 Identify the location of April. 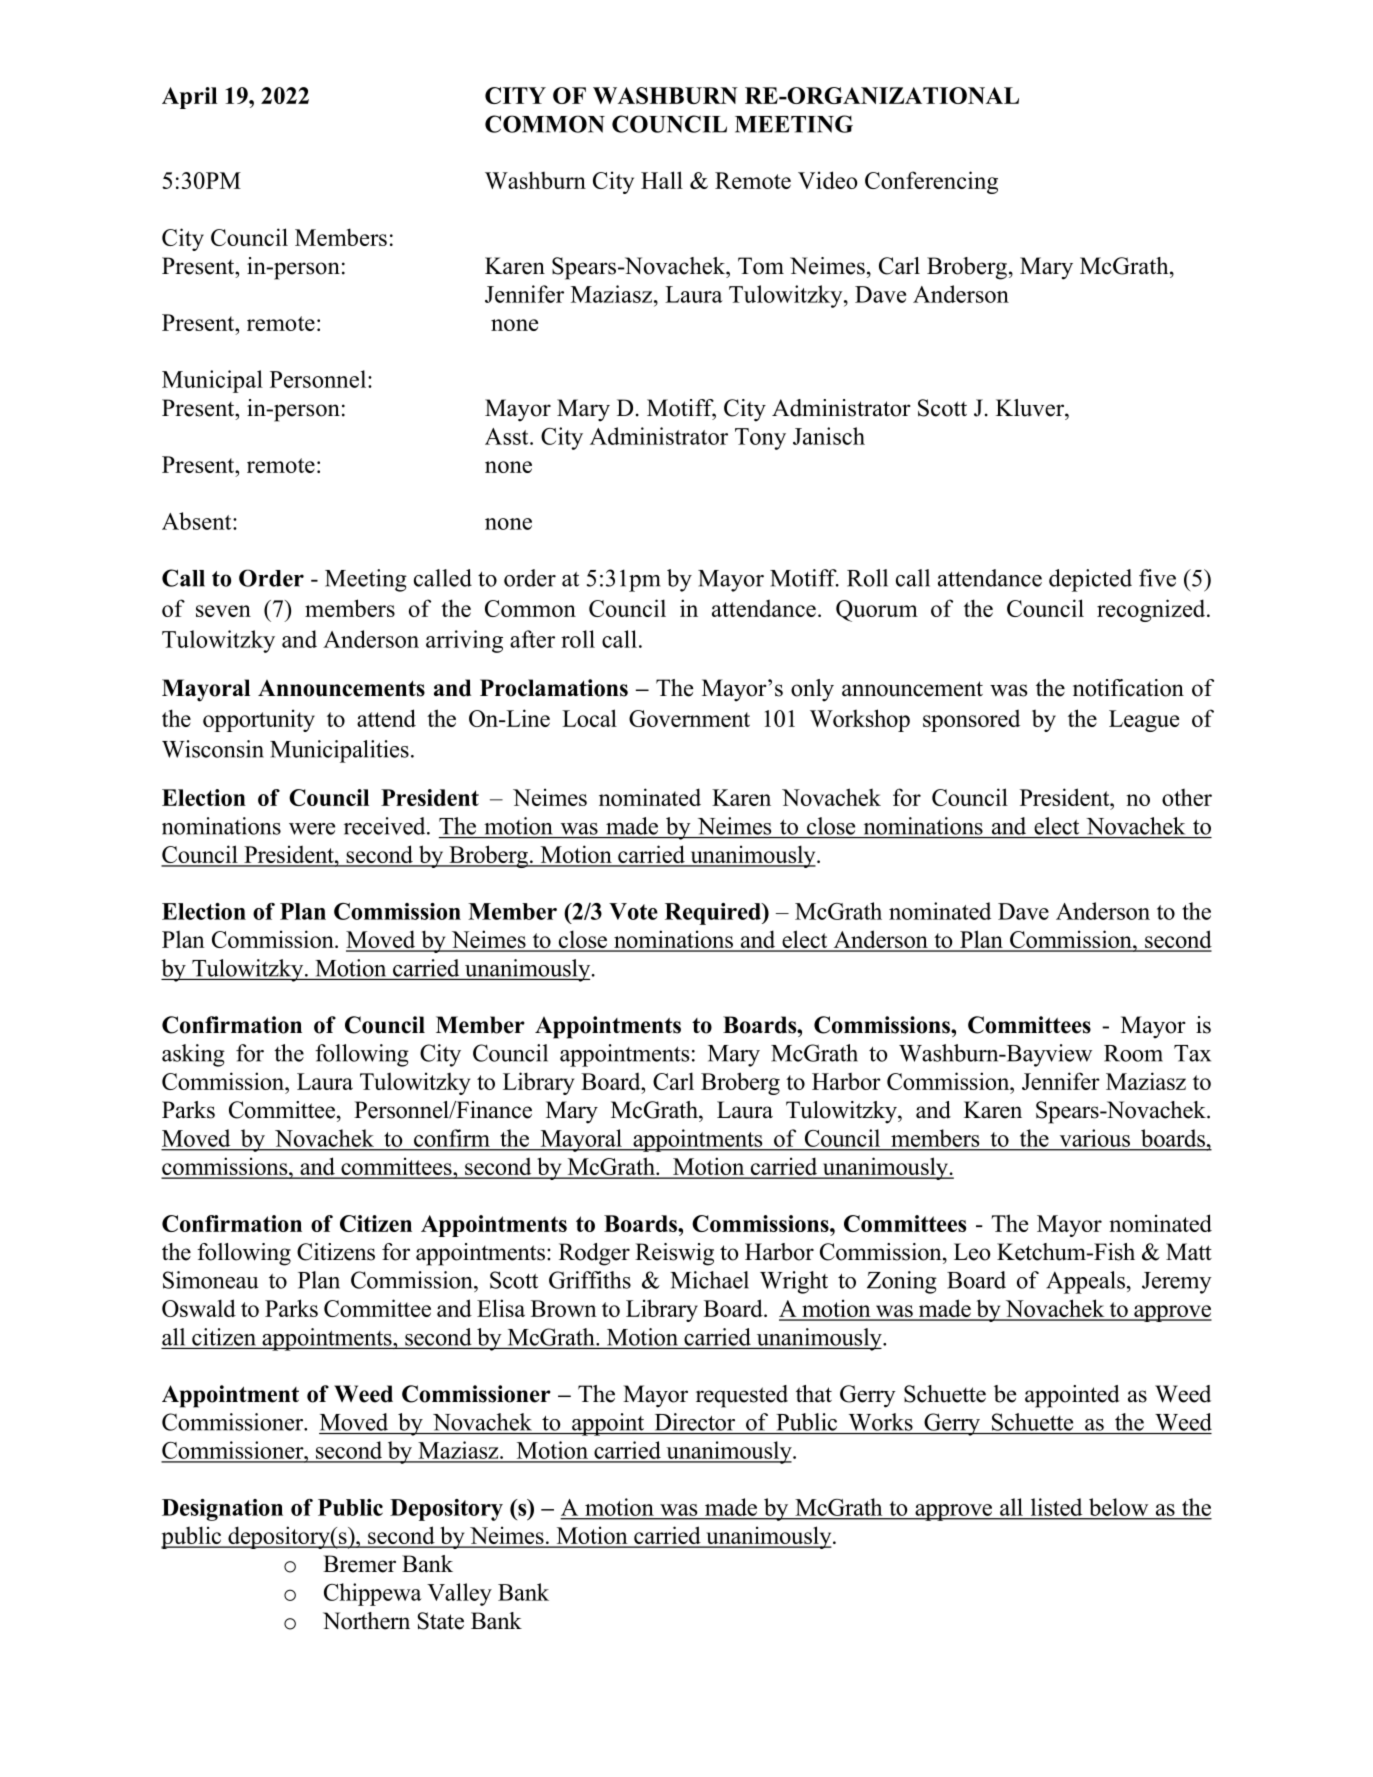
(189, 98).
